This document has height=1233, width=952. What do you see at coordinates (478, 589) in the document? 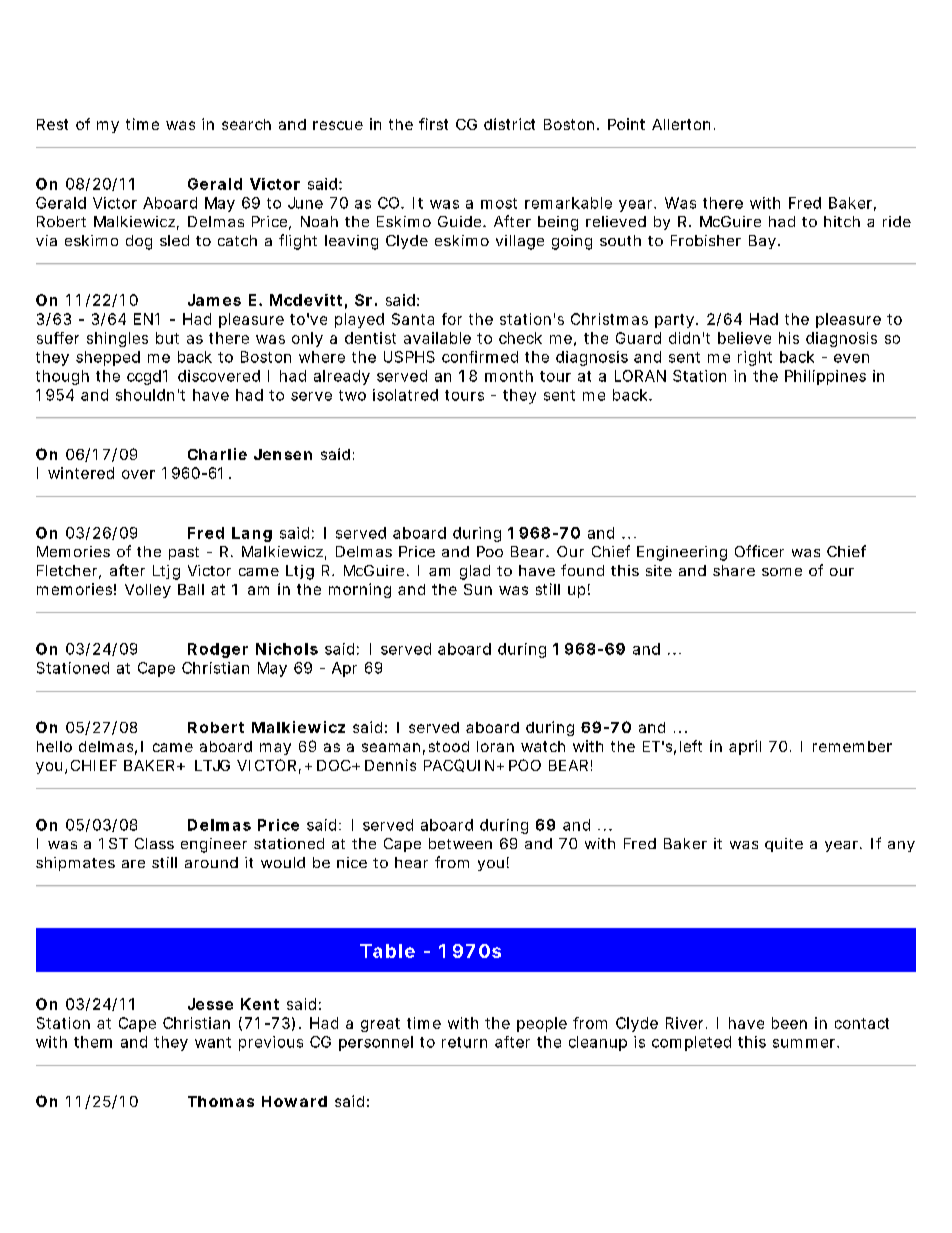
I see `Sun` at bounding box center [478, 589].
